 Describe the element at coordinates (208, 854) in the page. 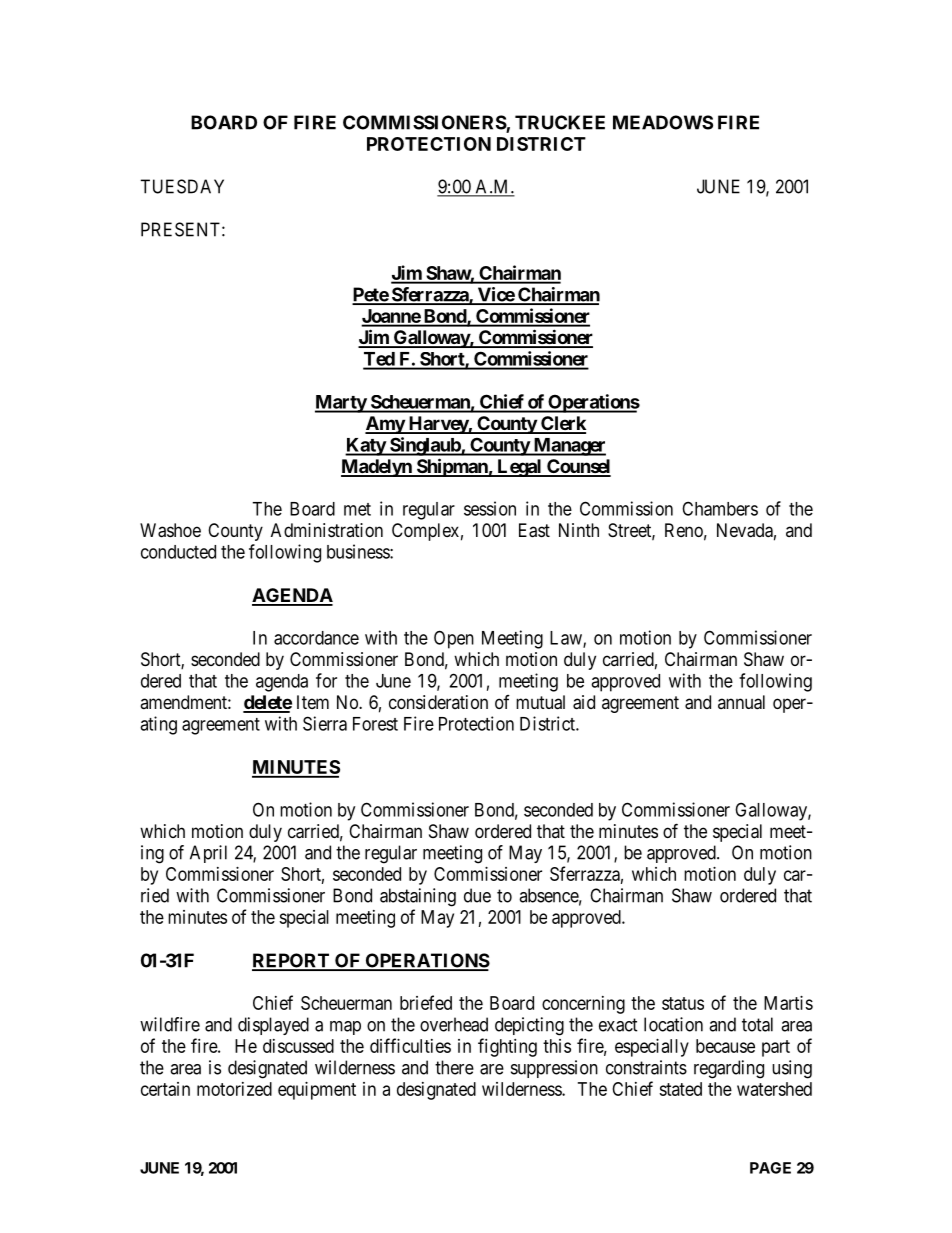

I see `April` at that location.
